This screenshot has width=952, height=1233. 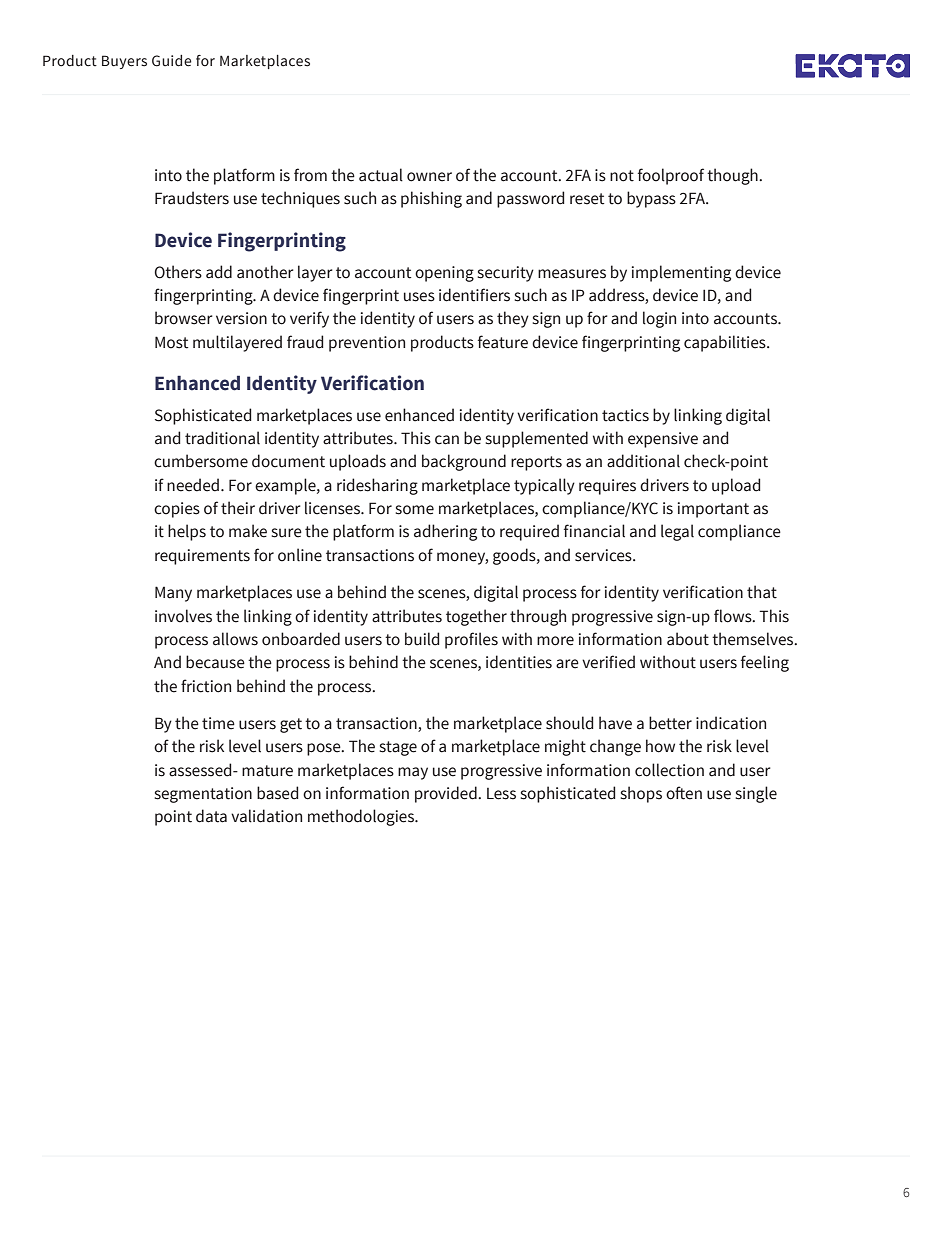 I want to click on about, so click(x=688, y=639).
